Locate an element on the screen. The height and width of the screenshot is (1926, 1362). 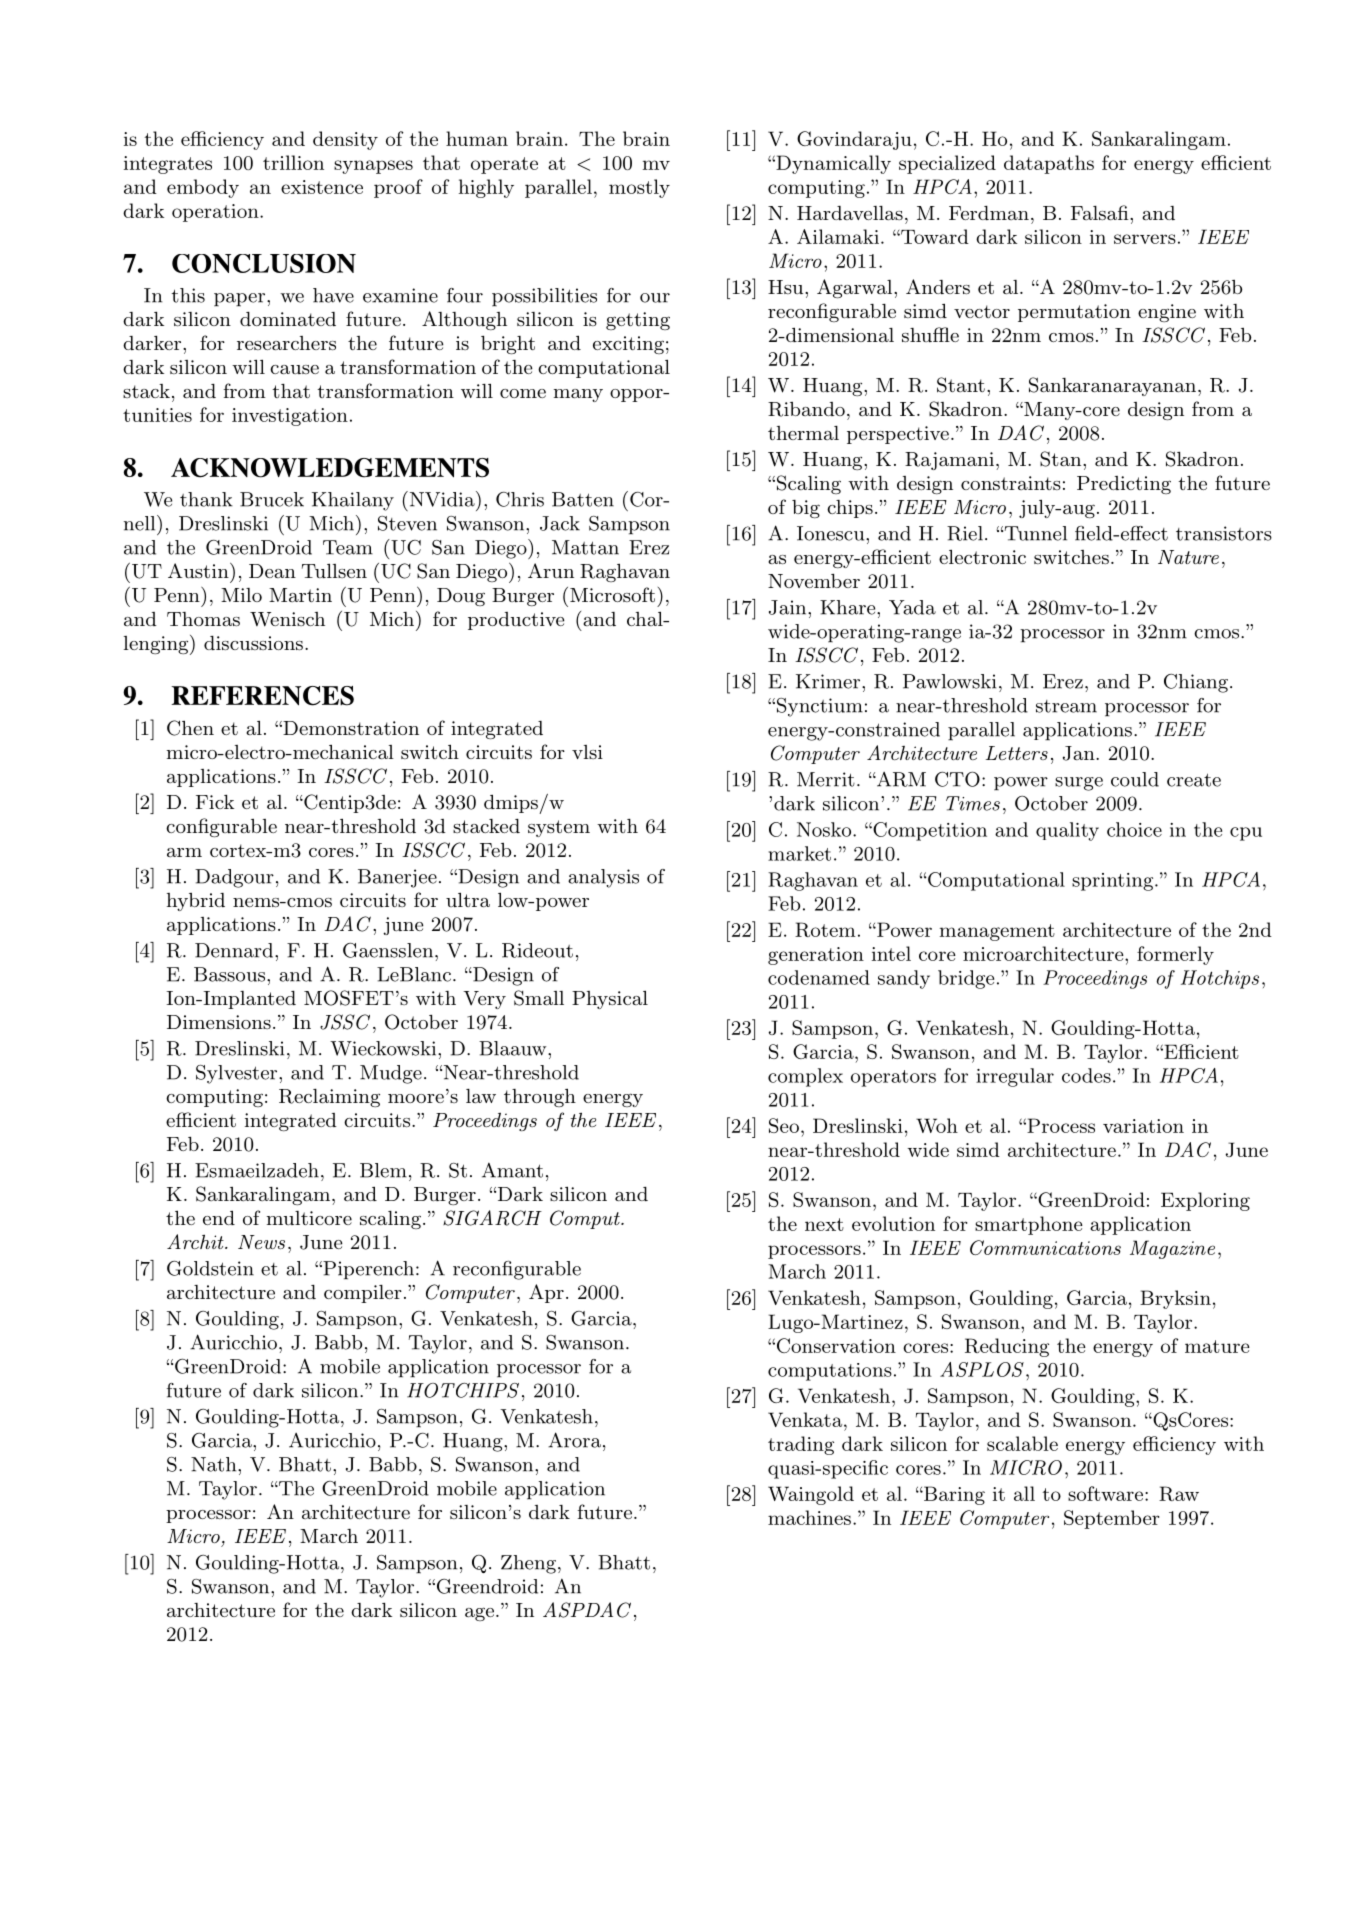
September is located at coordinates (1111, 1519).
